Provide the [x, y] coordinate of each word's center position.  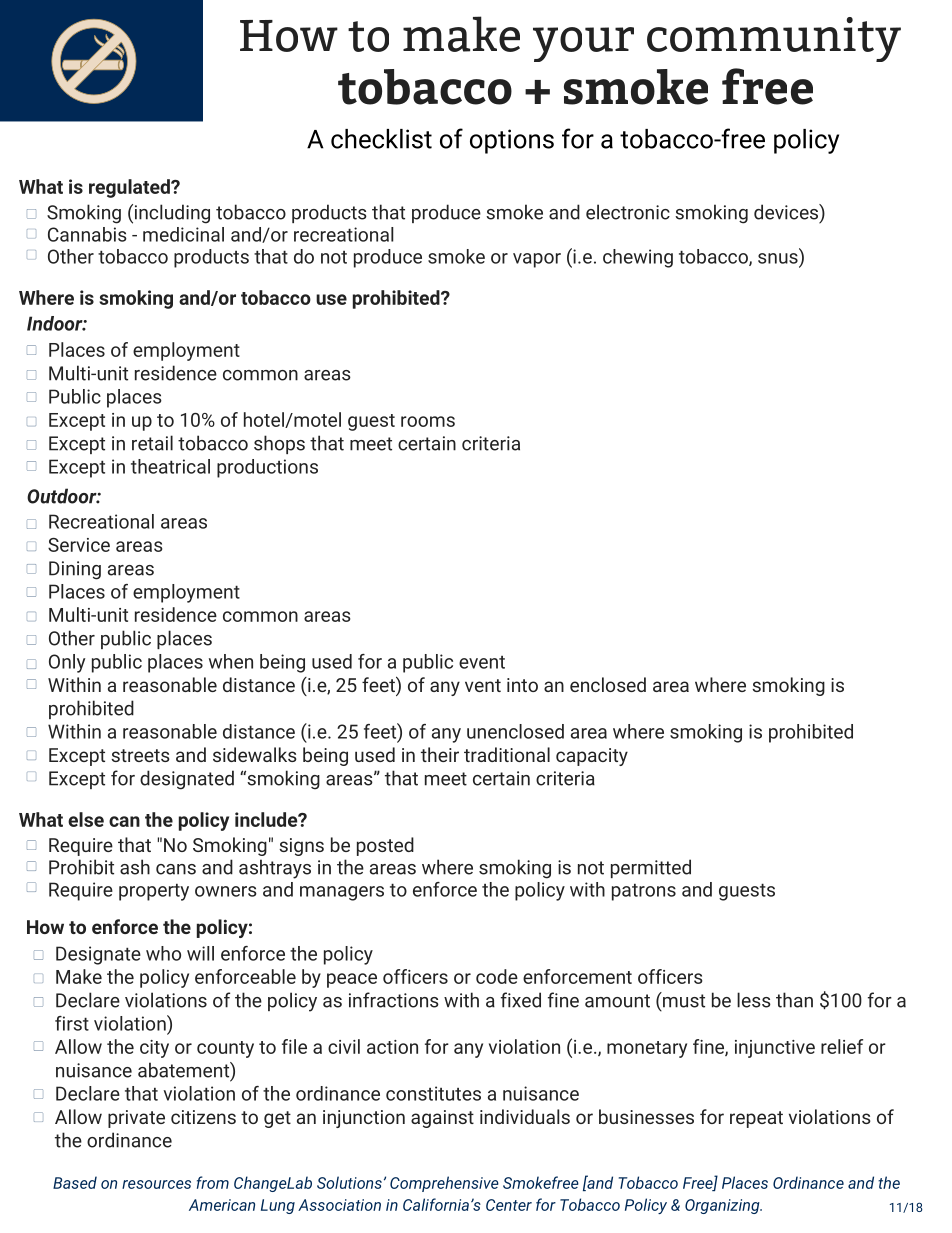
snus [778, 258]
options [512, 141]
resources [156, 1184]
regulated [130, 188]
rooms [428, 421]
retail [152, 443]
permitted [651, 868]
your [583, 44]
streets [140, 755]
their [440, 754]
